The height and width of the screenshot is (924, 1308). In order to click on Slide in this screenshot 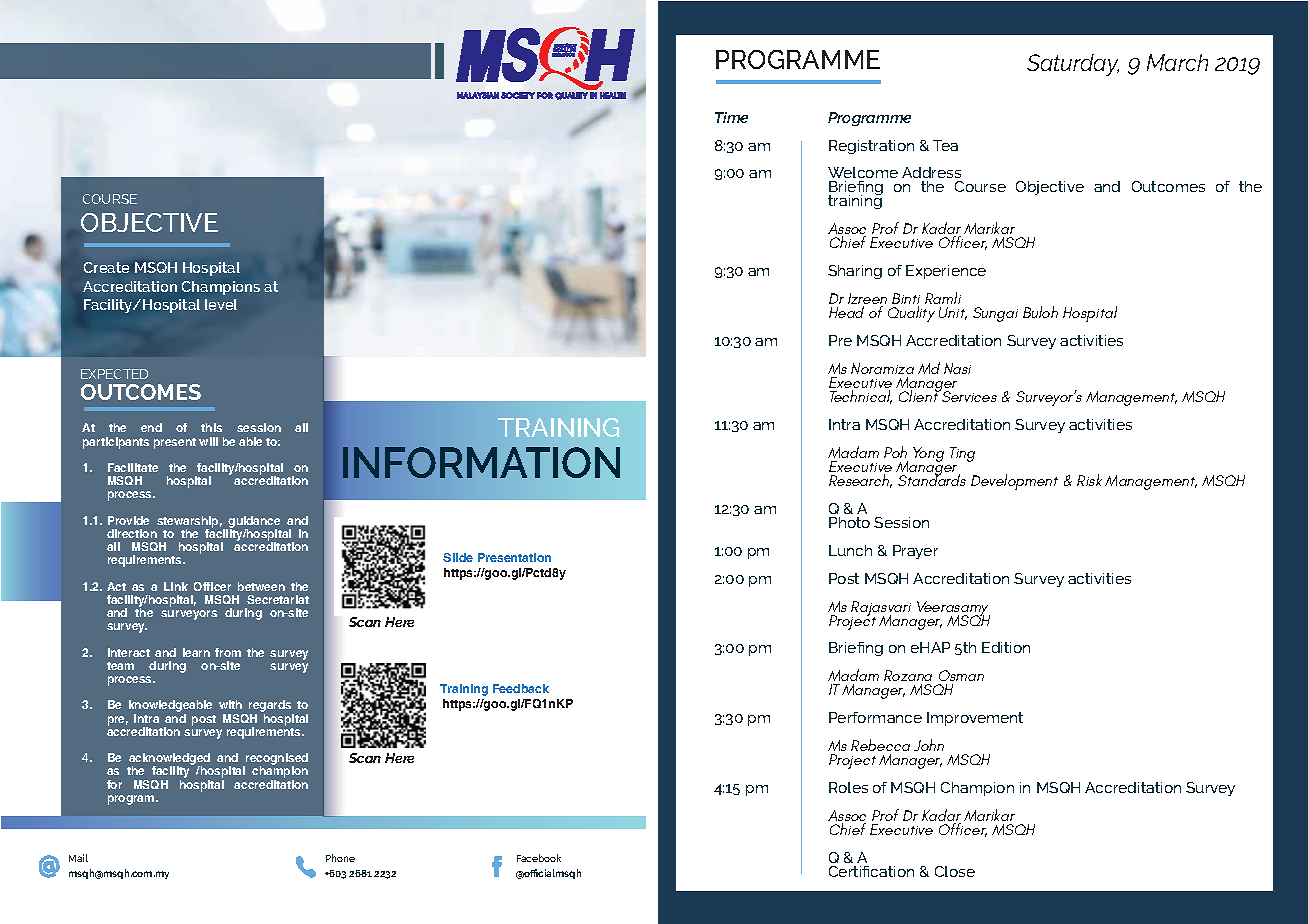, I will do `click(458, 557)`.
